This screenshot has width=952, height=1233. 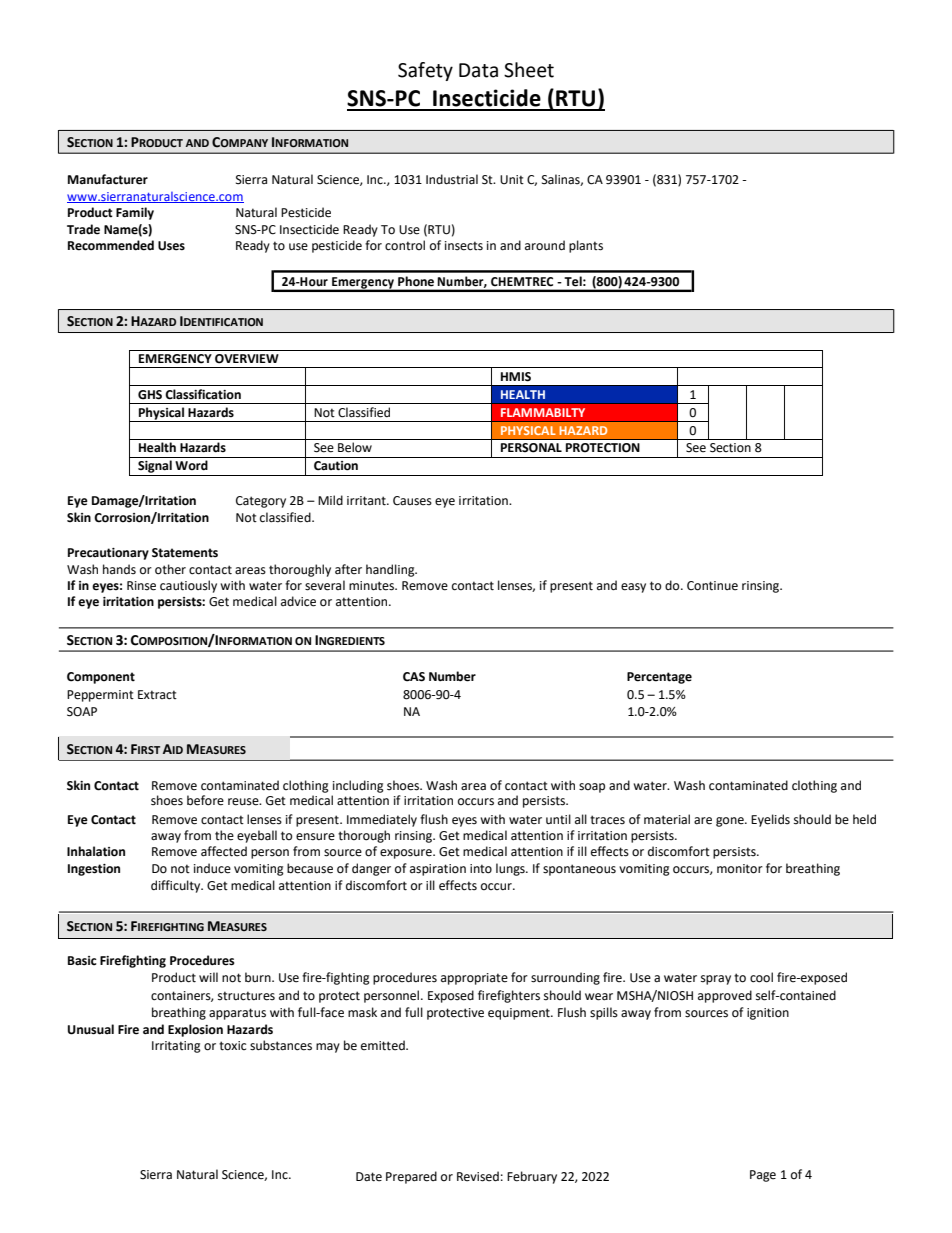 I want to click on Irritating, so click(x=176, y=1047).
